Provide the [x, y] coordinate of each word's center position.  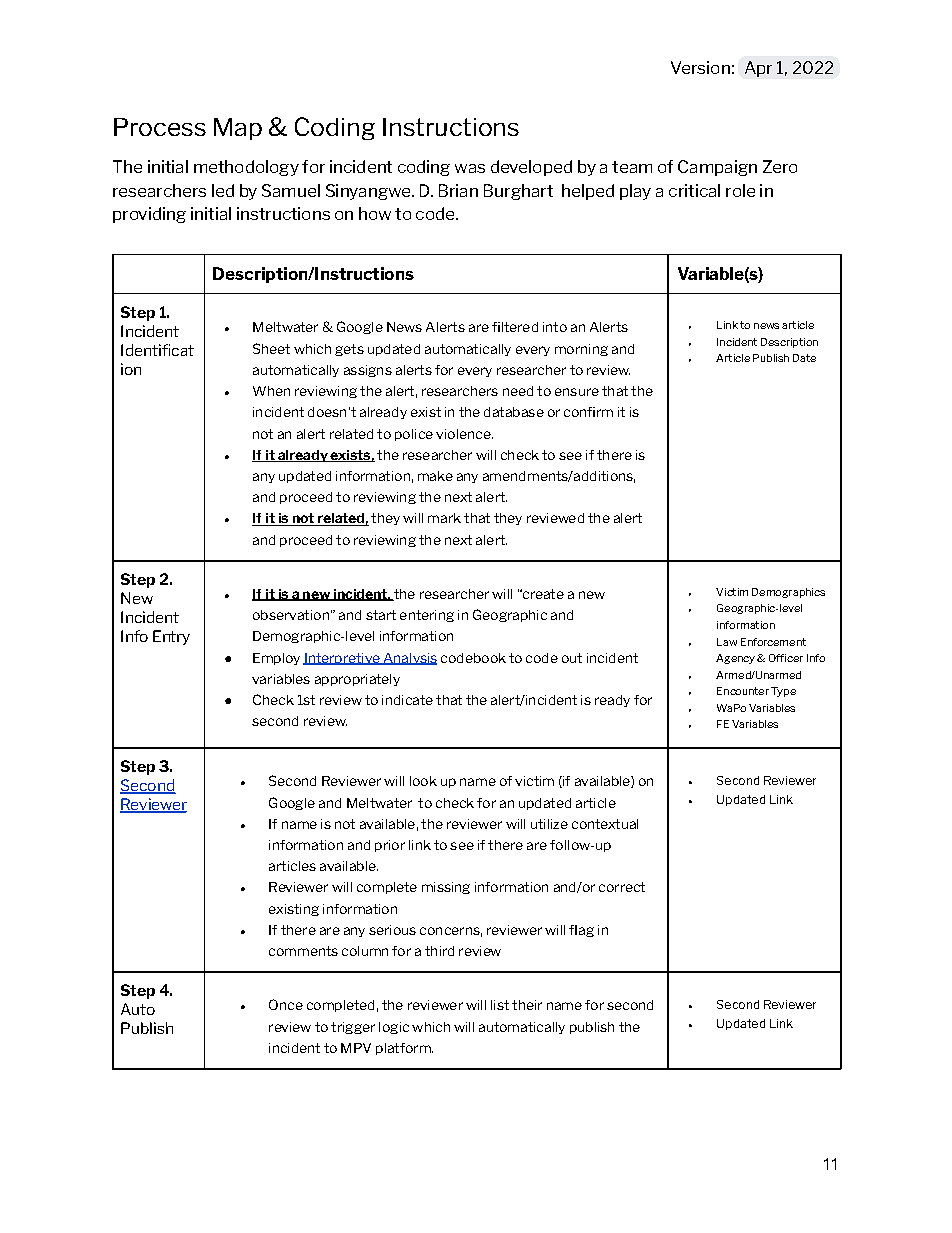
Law [727, 642]
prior [390, 846]
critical [694, 190]
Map [238, 129]
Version [700, 67]
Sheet [271, 348]
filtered [515, 327]
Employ [276, 659]
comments [303, 951]
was [470, 168]
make [435, 476]
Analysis [409, 659]
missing [446, 888]
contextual [605, 824]
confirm [588, 412]
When [271, 391]
